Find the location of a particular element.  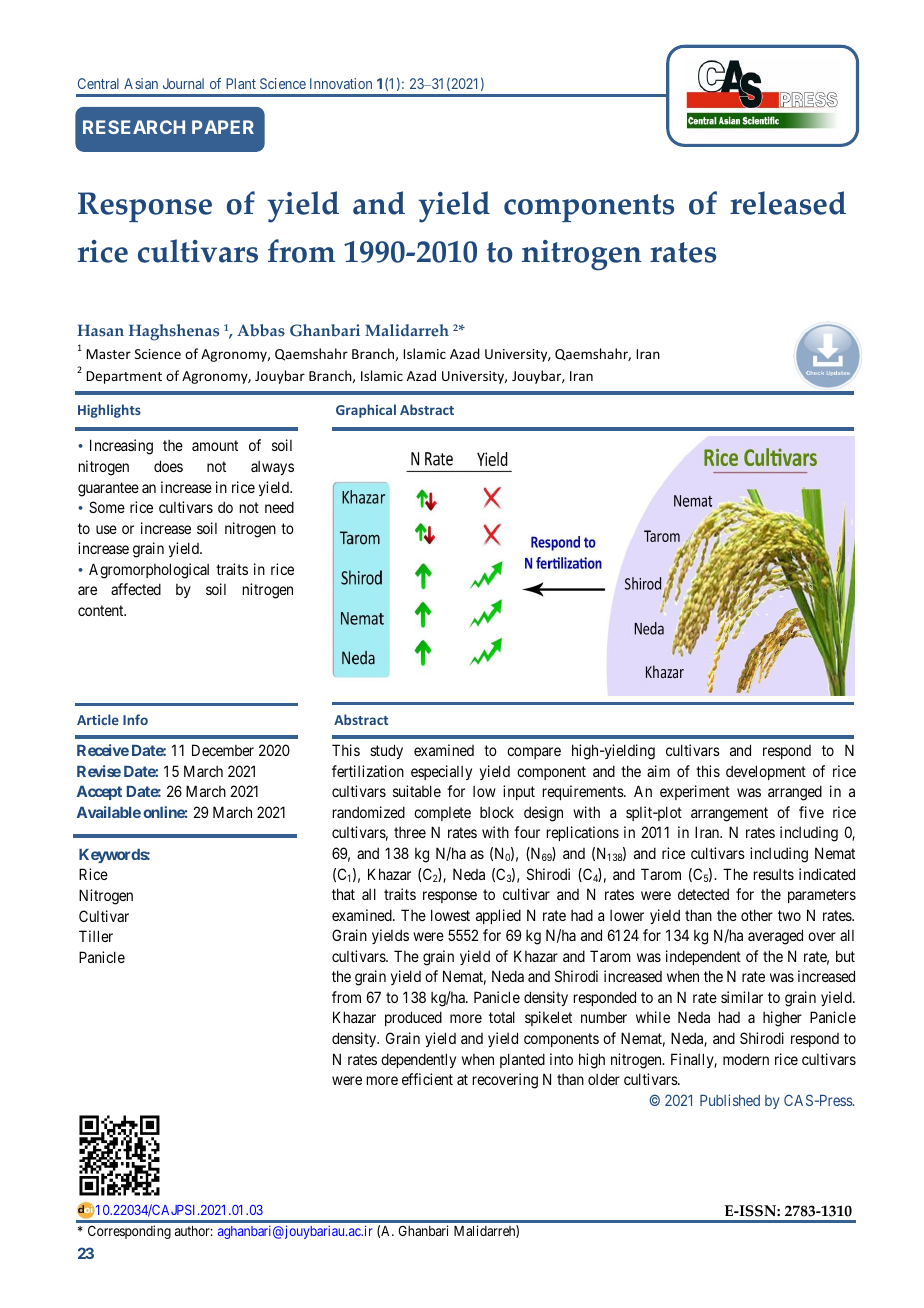

aim is located at coordinates (658, 771).
